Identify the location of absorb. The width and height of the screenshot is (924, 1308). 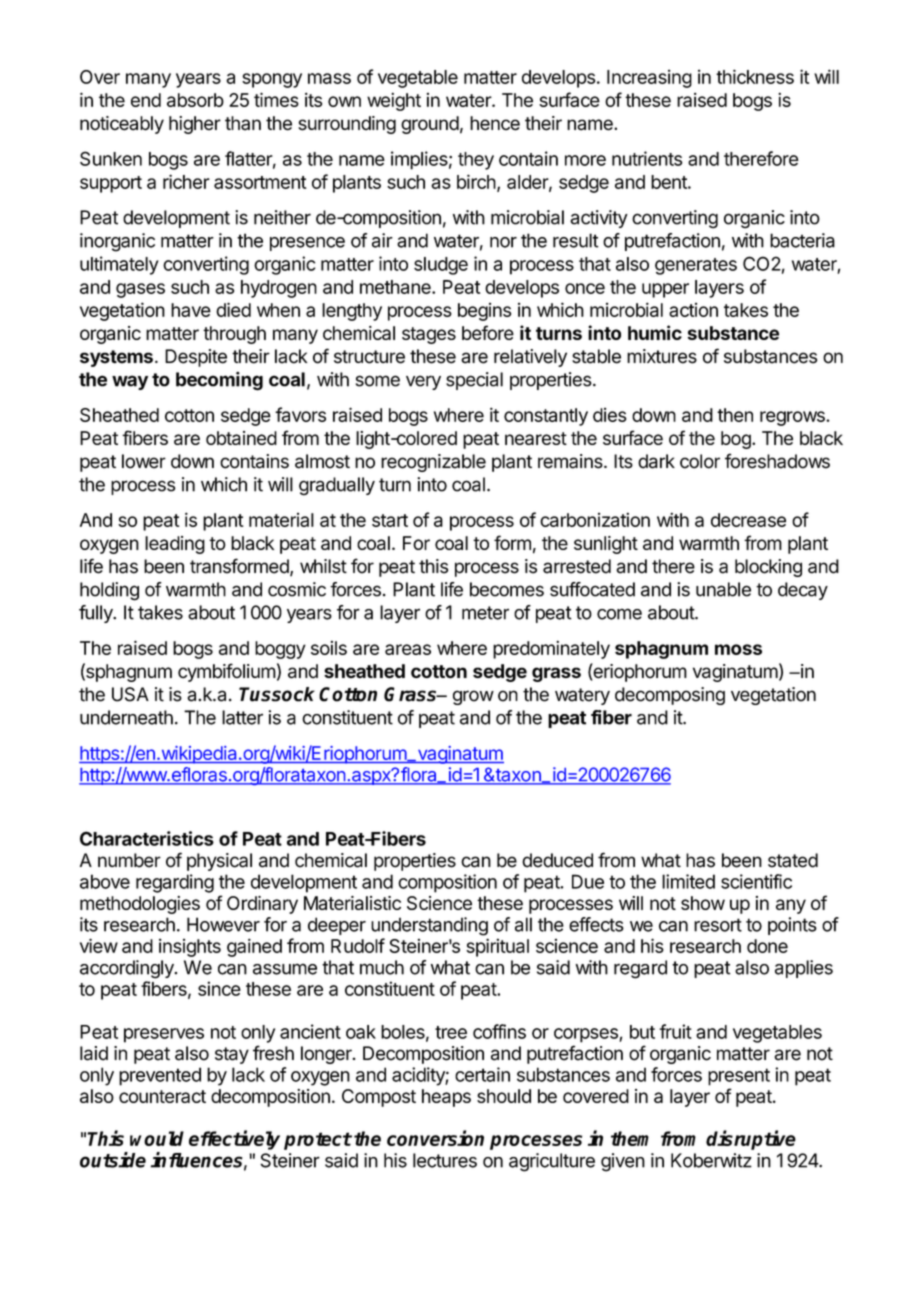
(195, 100).
